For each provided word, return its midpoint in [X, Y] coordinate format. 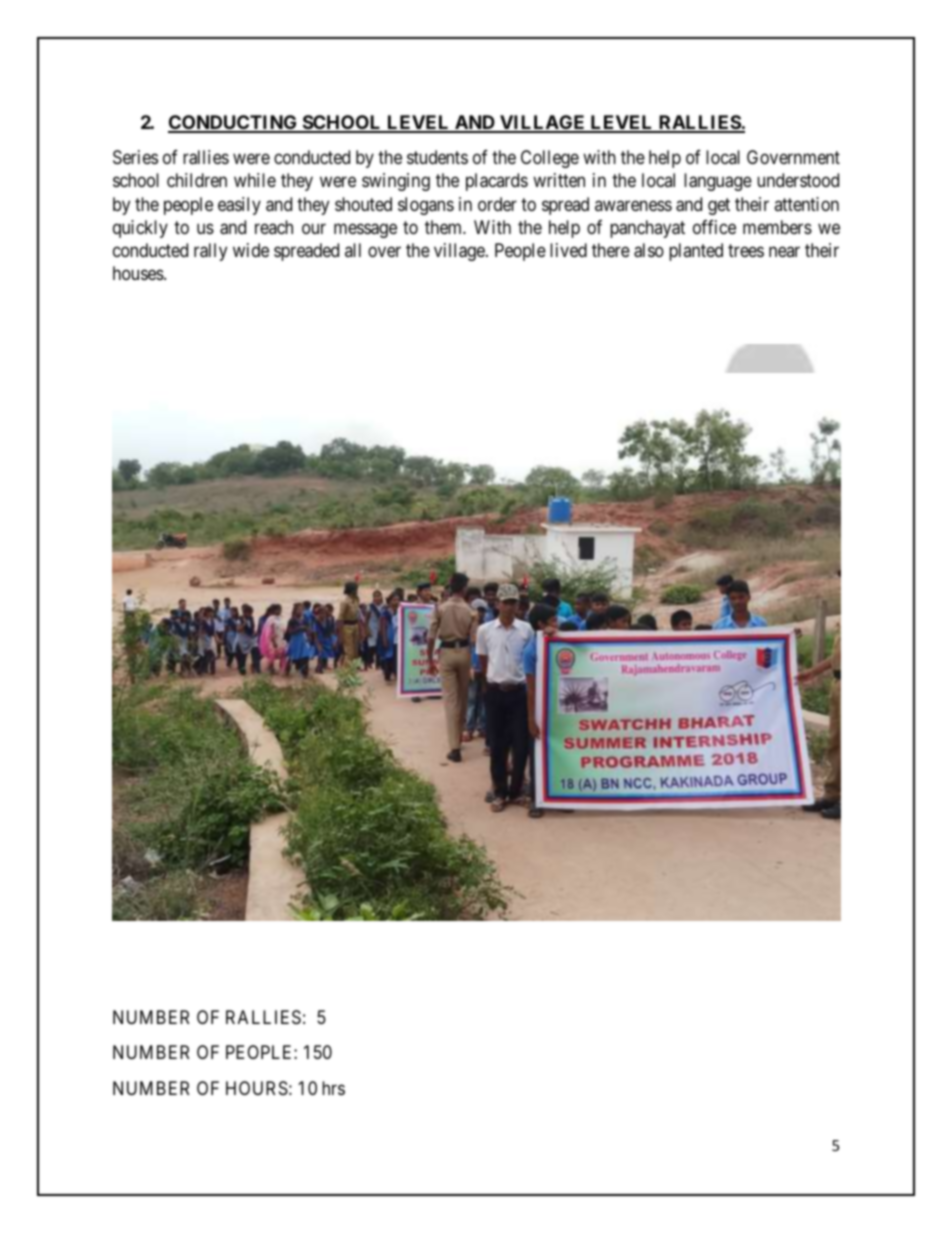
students [437, 157]
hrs [333, 1088]
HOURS [257, 1088]
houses [138, 273]
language [718, 182]
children [197, 180]
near [784, 251]
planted [696, 252]
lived [568, 250]
